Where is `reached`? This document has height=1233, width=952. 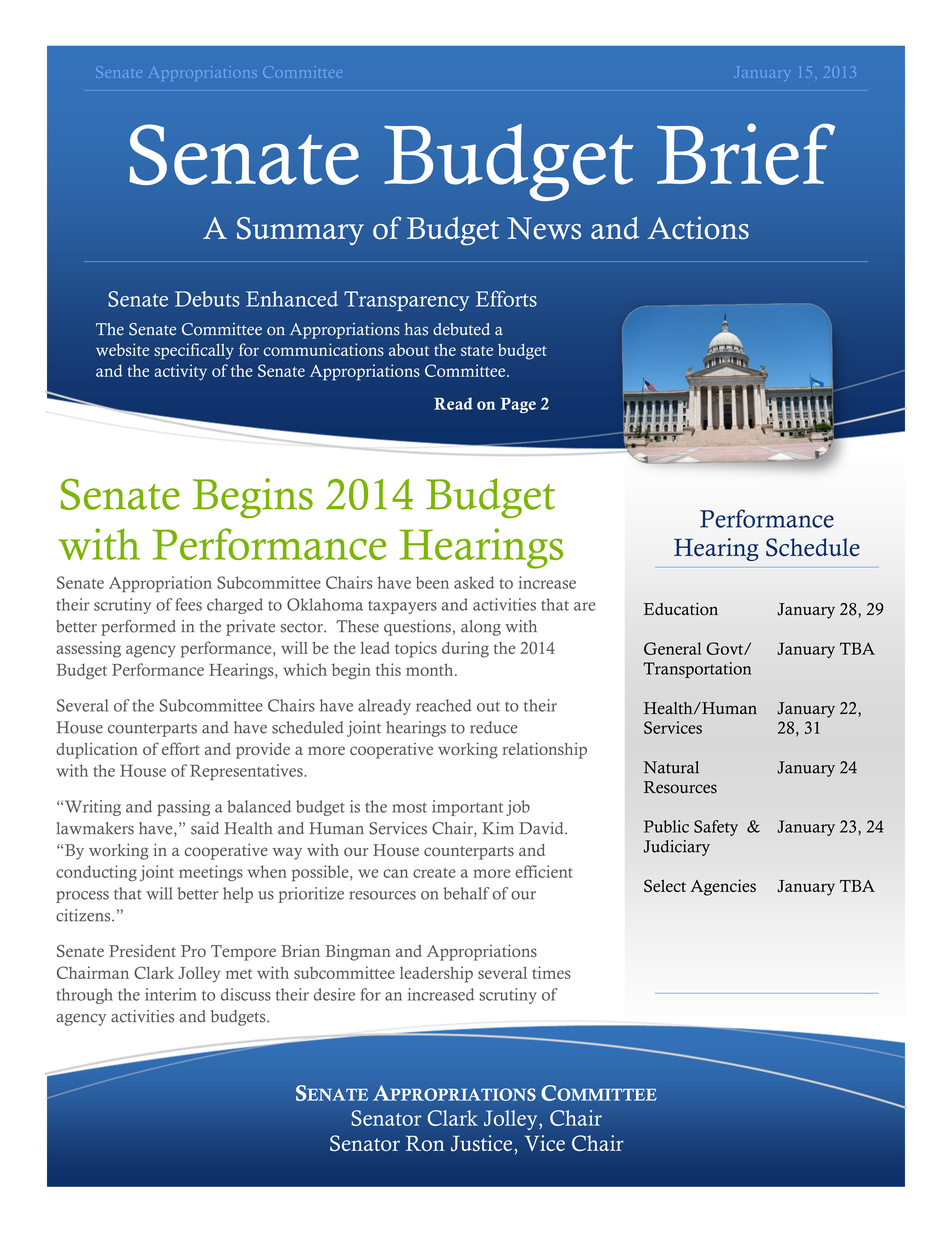 reached is located at coordinates (444, 705).
